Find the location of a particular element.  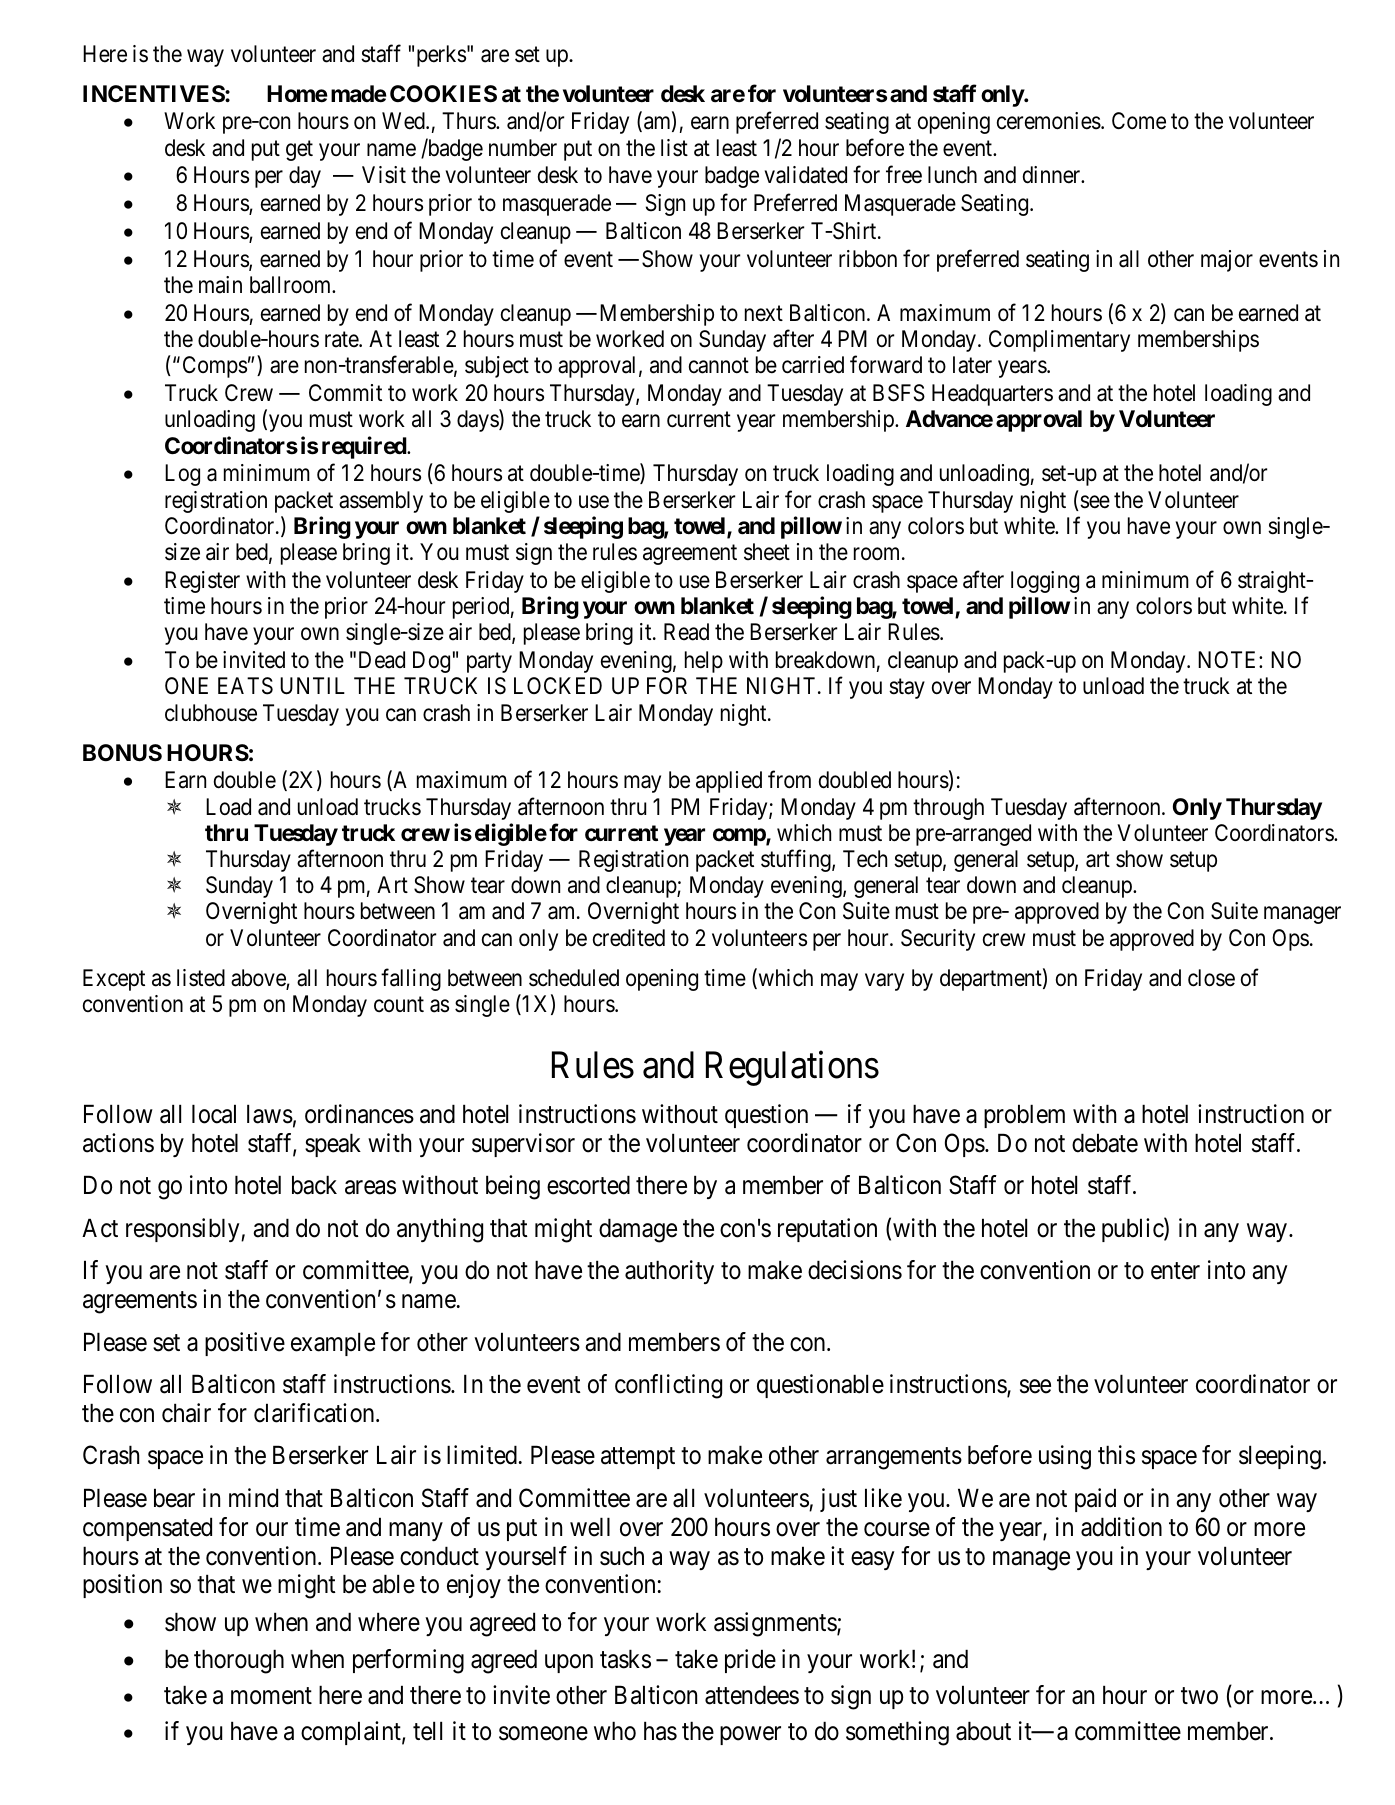

Come is located at coordinates (1139, 121).
